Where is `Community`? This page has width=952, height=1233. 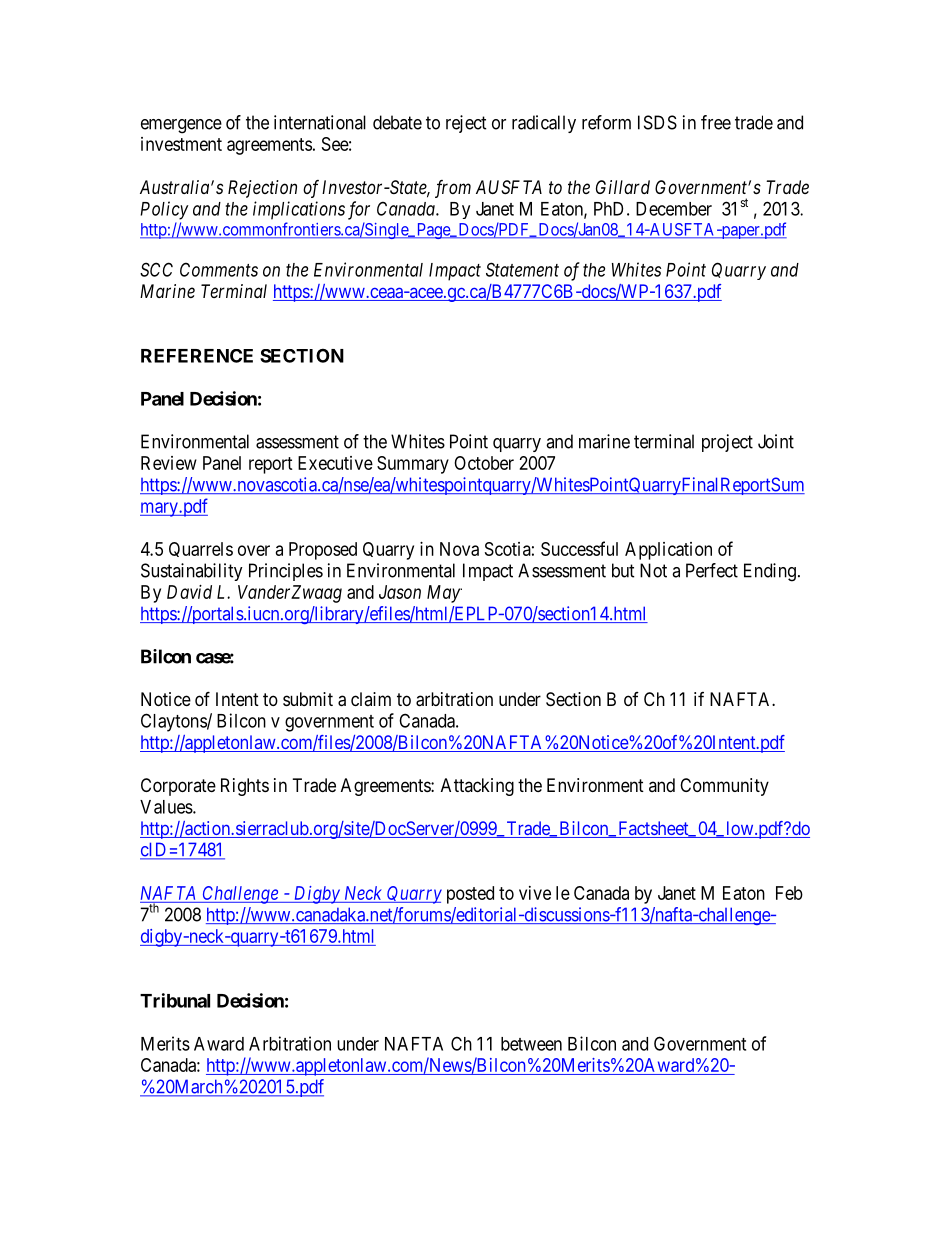 Community is located at coordinates (724, 787).
